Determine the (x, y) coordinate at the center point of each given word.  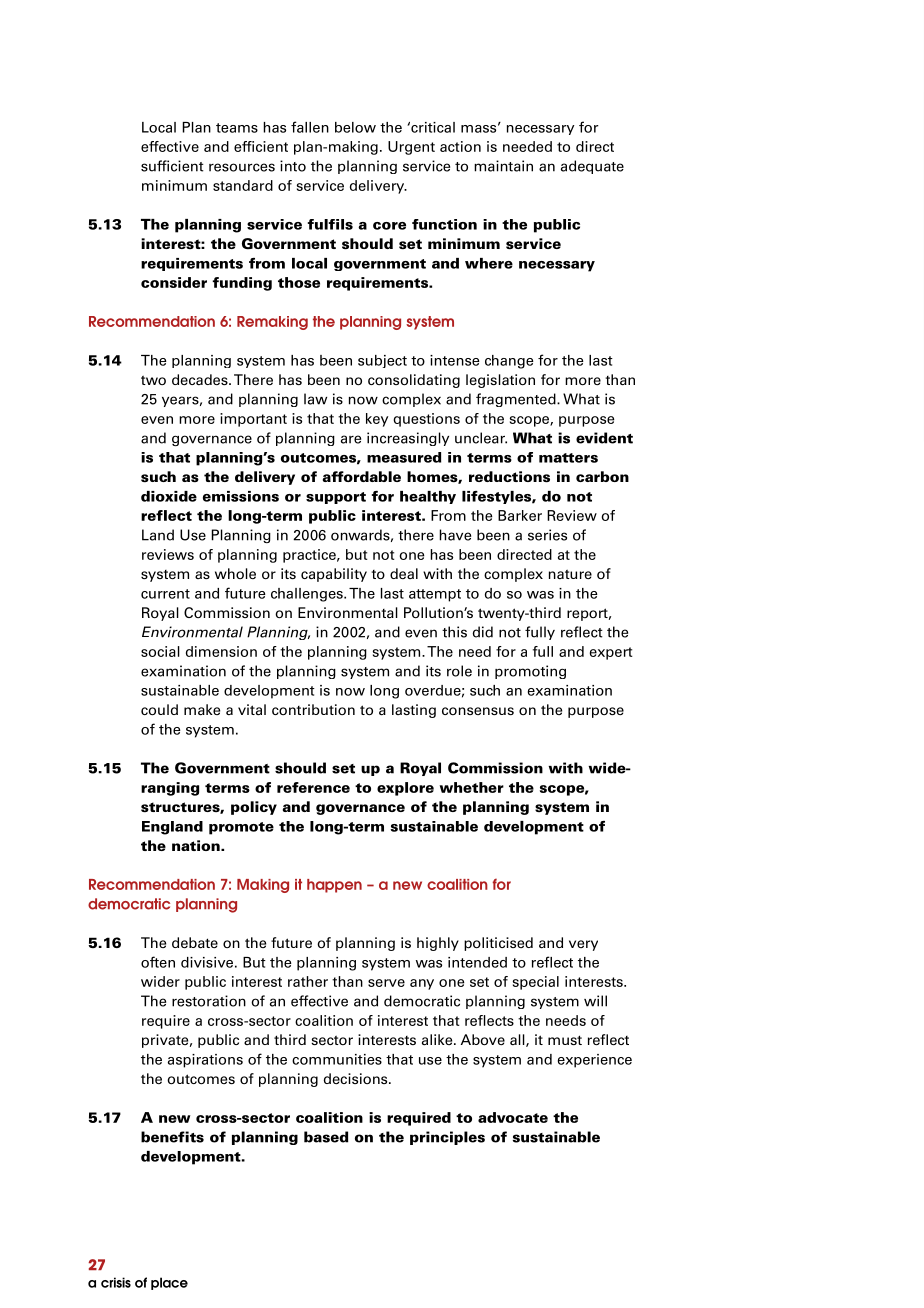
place (169, 1283)
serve (386, 983)
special (536, 983)
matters (568, 458)
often (158, 962)
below (355, 127)
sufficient (172, 166)
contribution (313, 709)
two (153, 380)
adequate (592, 167)
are (351, 439)
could (159, 710)
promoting (530, 672)
